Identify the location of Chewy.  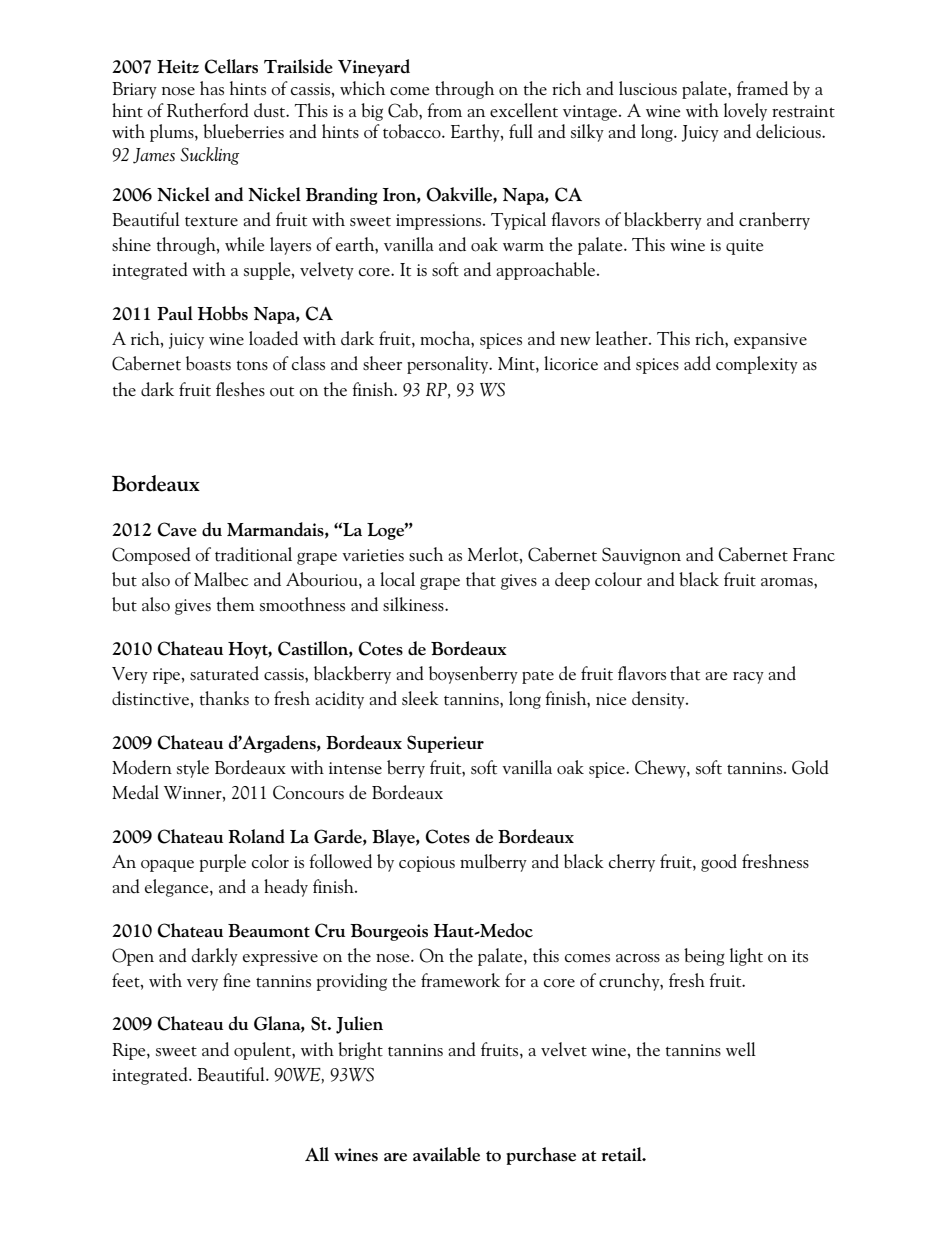
(661, 769).
